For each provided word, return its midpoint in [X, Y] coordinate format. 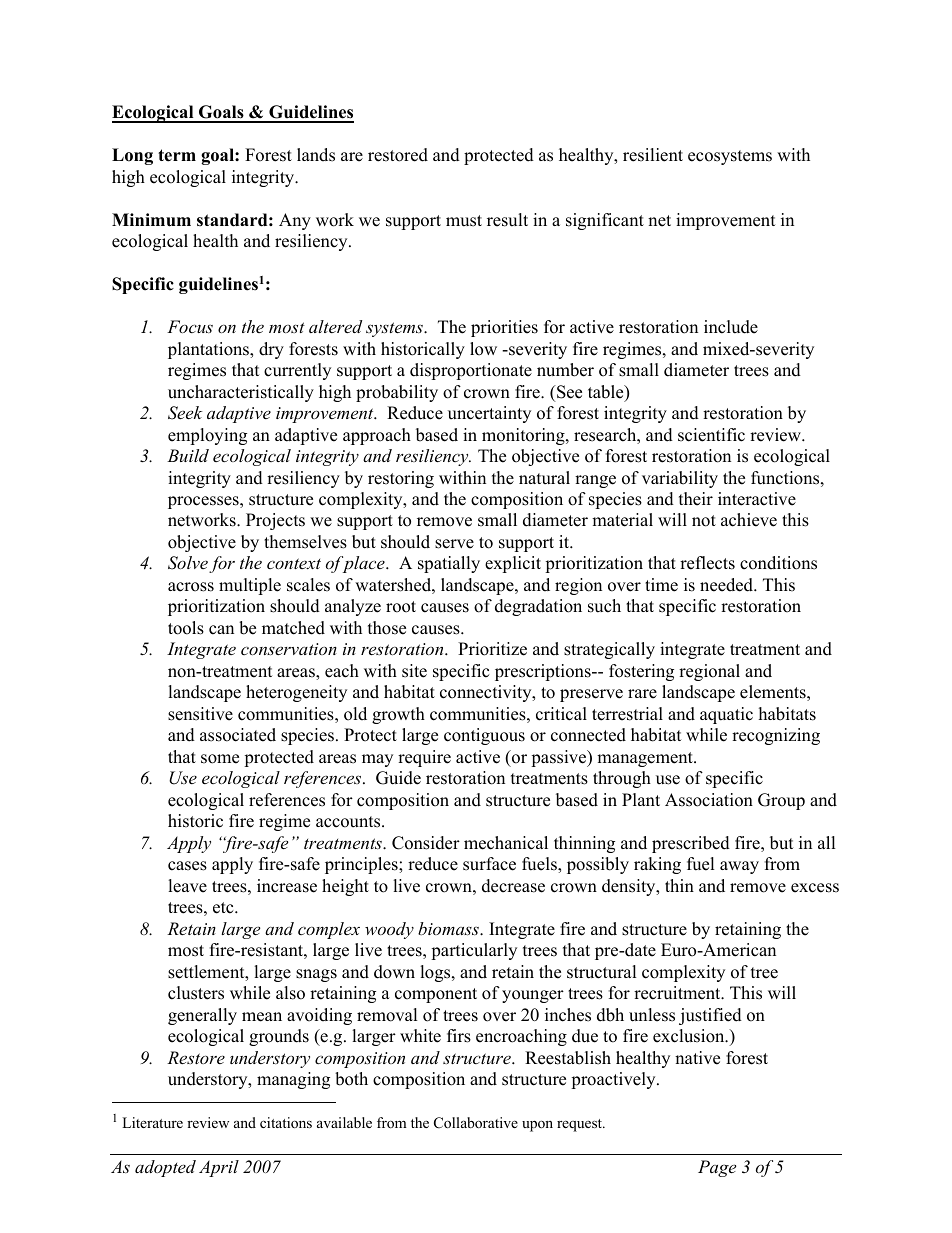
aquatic [726, 715]
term [177, 155]
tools [186, 628]
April [219, 1168]
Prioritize [492, 649]
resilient [653, 155]
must [464, 221]
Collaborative [476, 1123]
